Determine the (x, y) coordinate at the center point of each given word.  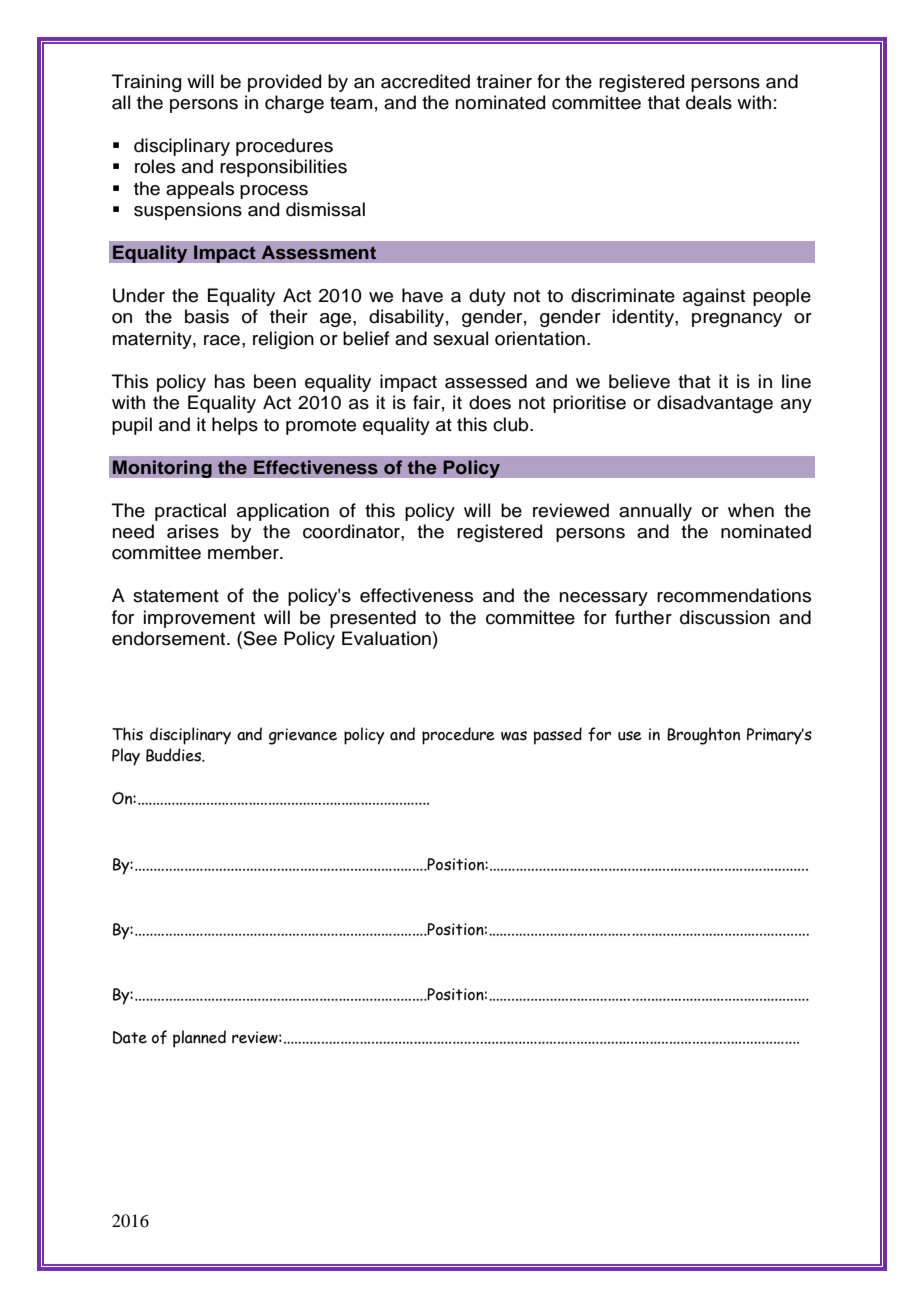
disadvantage (715, 404)
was (514, 736)
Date (130, 1037)
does (490, 402)
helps (235, 426)
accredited (425, 81)
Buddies (175, 755)
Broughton (703, 736)
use (630, 736)
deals (709, 102)
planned (199, 1039)
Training (146, 83)
